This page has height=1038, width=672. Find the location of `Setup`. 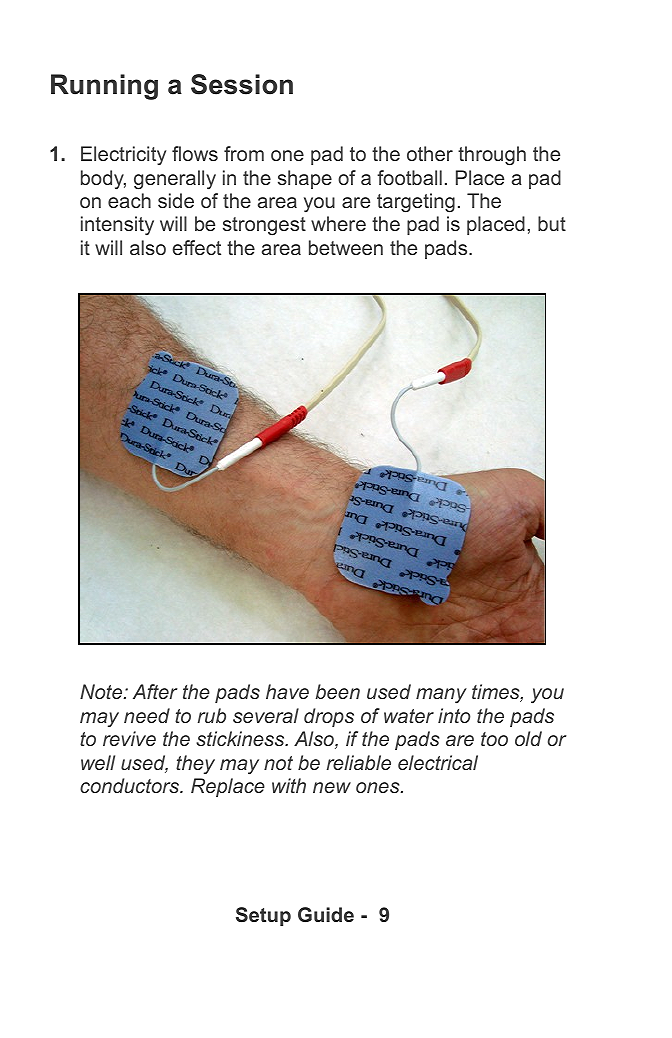

Setup is located at coordinates (263, 916).
